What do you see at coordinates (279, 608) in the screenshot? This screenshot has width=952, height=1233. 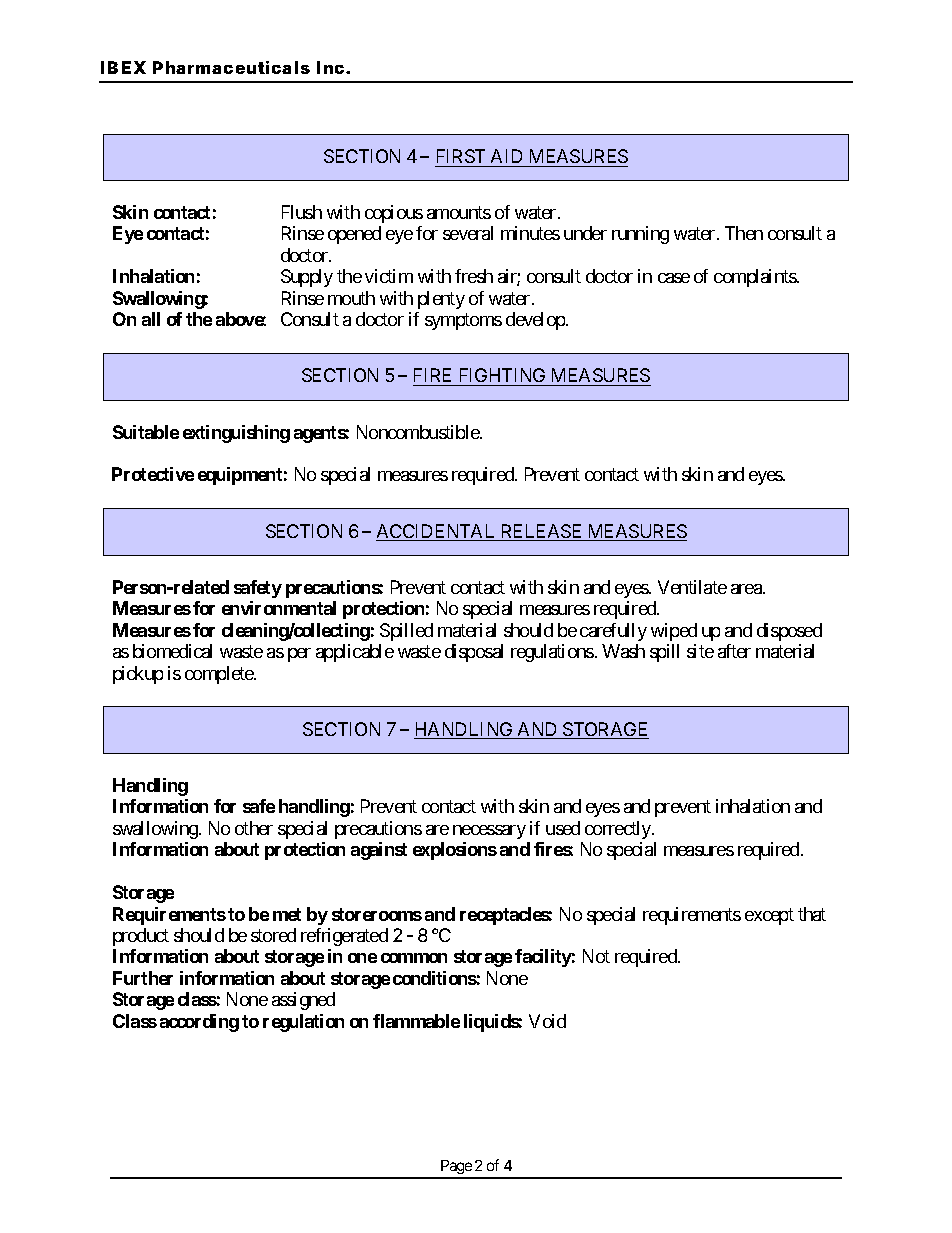 I see `environmental` at bounding box center [279, 608].
